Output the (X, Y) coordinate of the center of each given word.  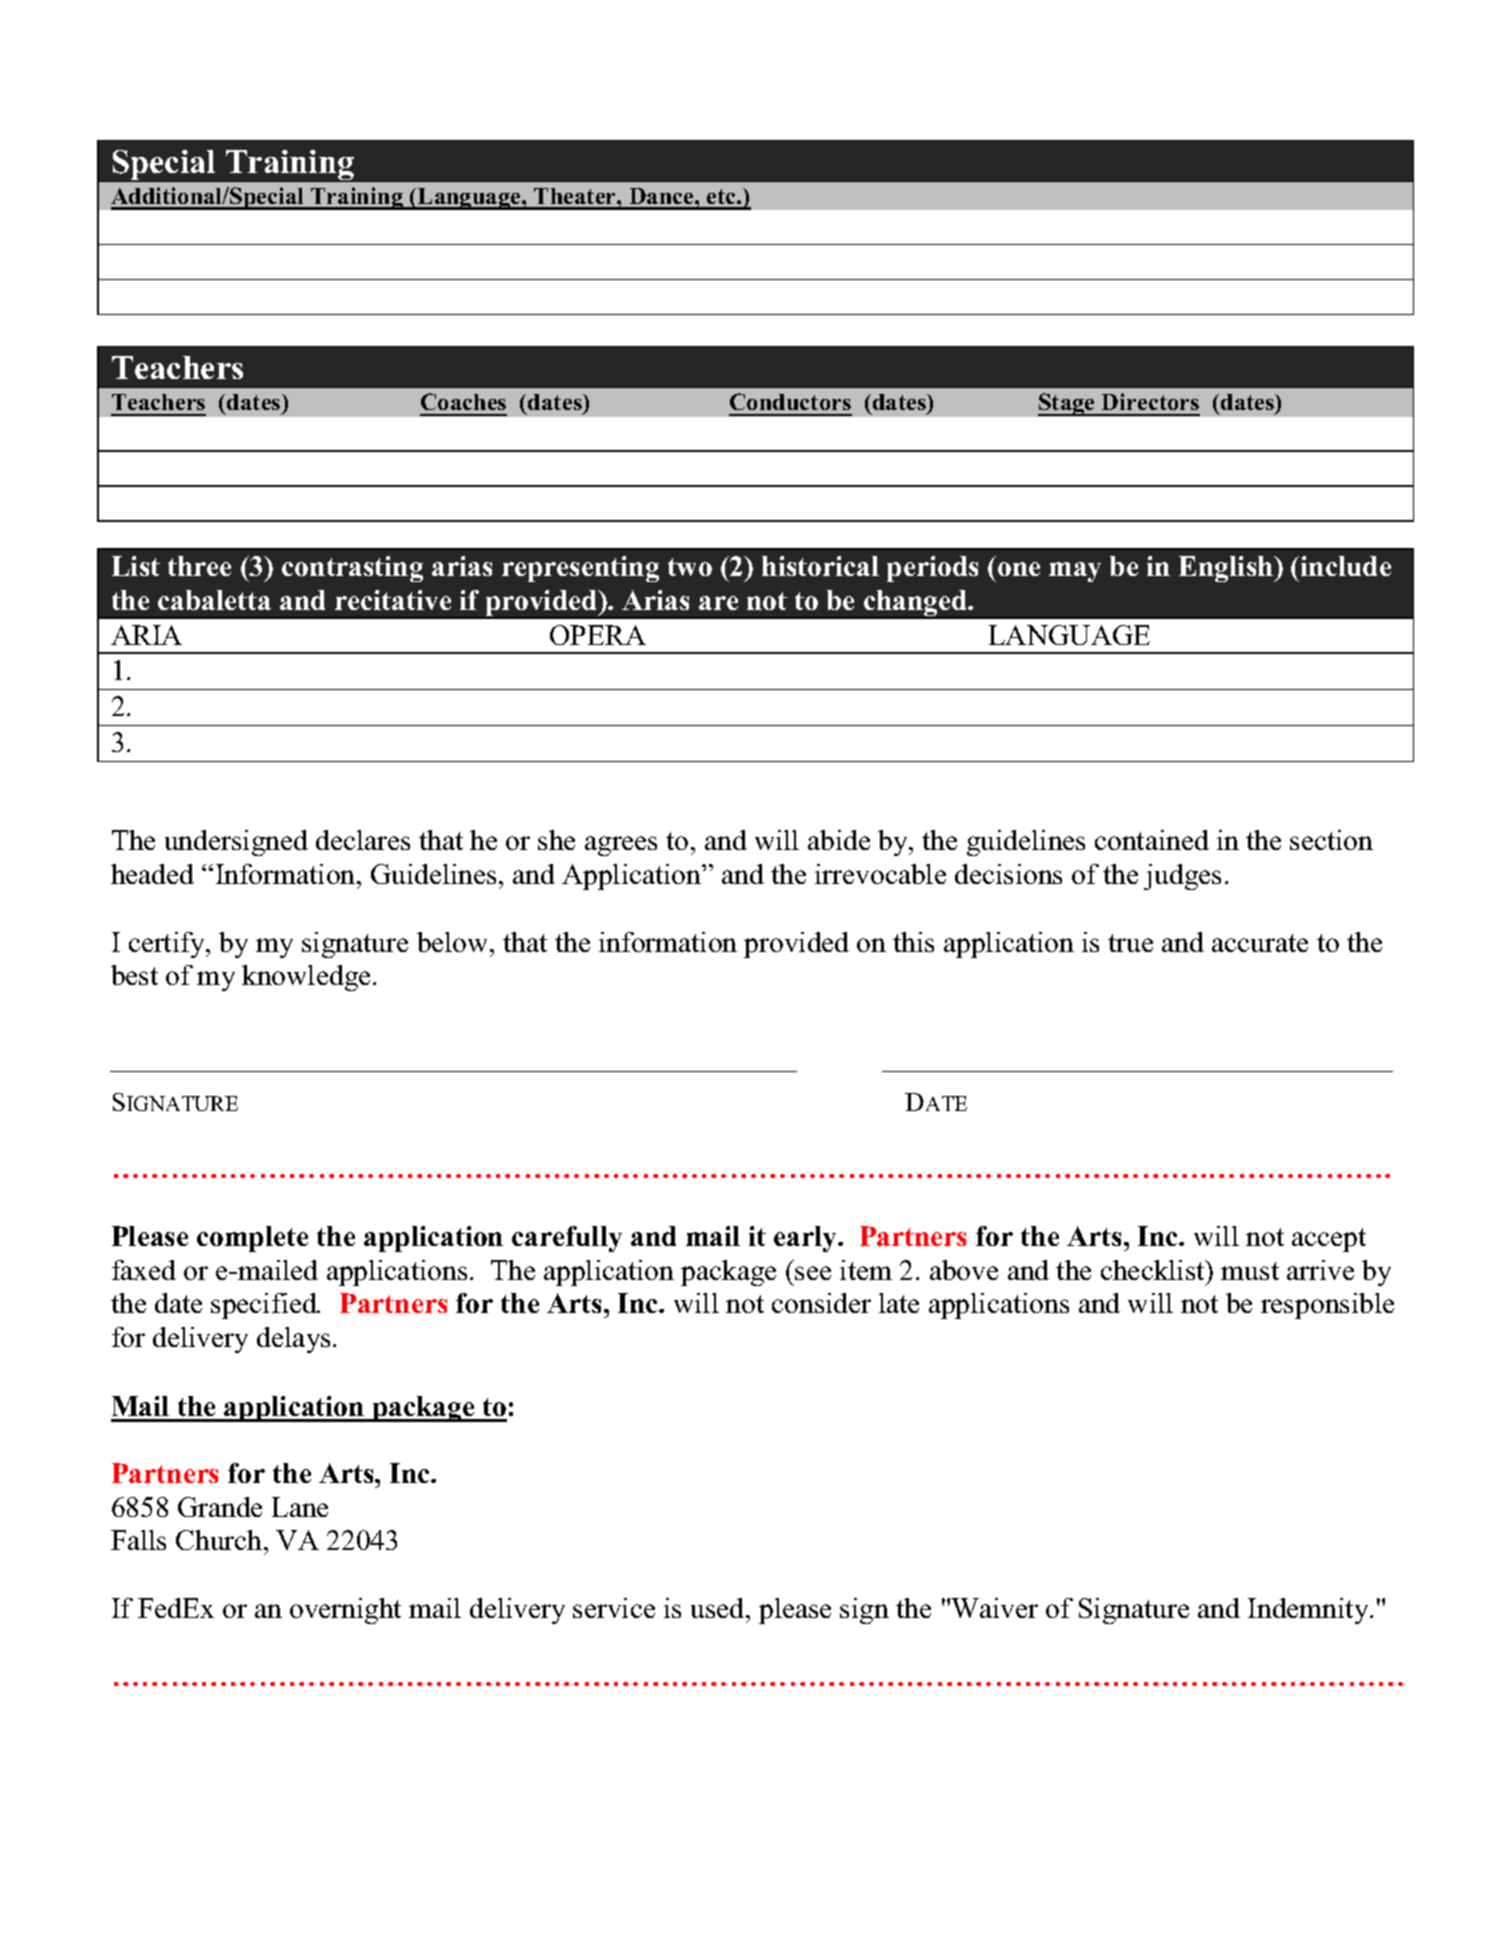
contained (1152, 840)
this (913, 942)
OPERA (598, 635)
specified (265, 1306)
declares (363, 840)
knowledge (306, 978)
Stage (1068, 404)
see (813, 1273)
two (690, 567)
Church (220, 1540)
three (199, 566)
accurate (1260, 943)
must (1250, 1271)
